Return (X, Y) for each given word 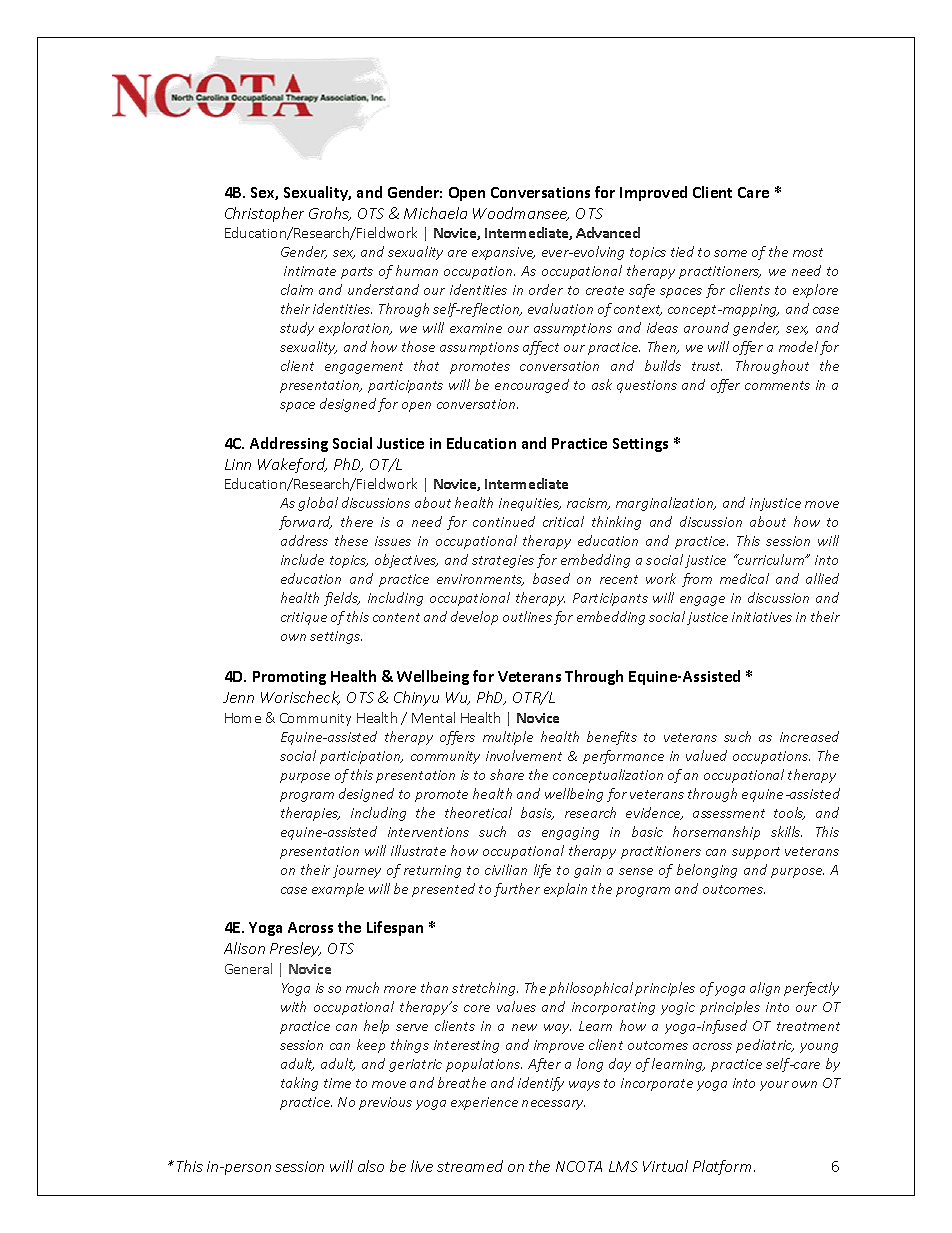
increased (809, 736)
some (730, 253)
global (318, 504)
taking (299, 1084)
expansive (503, 253)
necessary (553, 1105)
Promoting (289, 678)
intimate (310, 271)
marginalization (666, 504)
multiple (508, 738)
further (517, 890)
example (338, 890)
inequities (530, 504)
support (756, 853)
